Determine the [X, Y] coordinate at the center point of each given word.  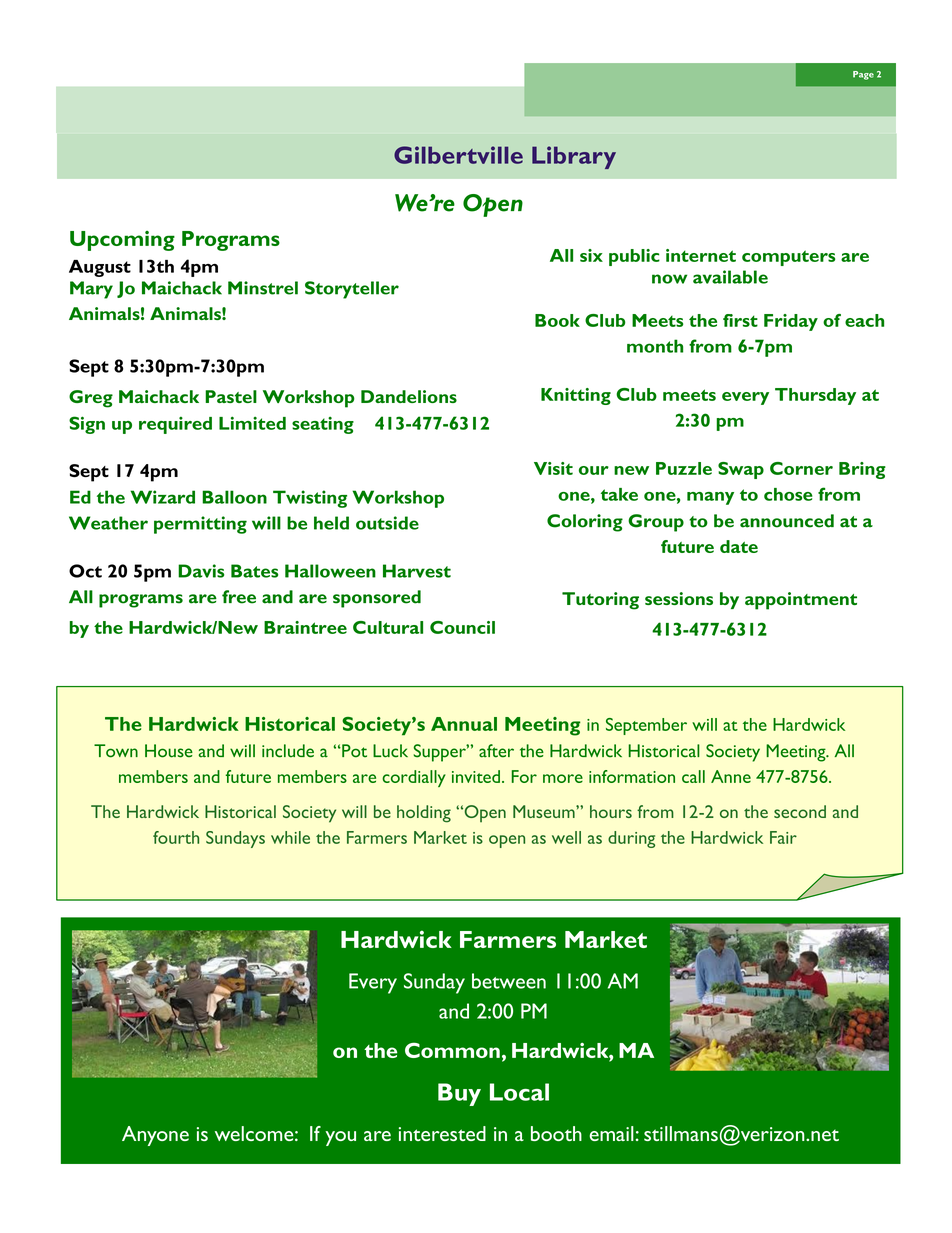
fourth [176, 837]
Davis [201, 571]
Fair [783, 837]
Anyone [155, 1136]
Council [462, 627]
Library [574, 157]
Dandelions [409, 396]
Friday [791, 322]
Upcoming [122, 241]
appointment [801, 601]
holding [424, 814]
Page [863, 75]
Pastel [231, 396]
